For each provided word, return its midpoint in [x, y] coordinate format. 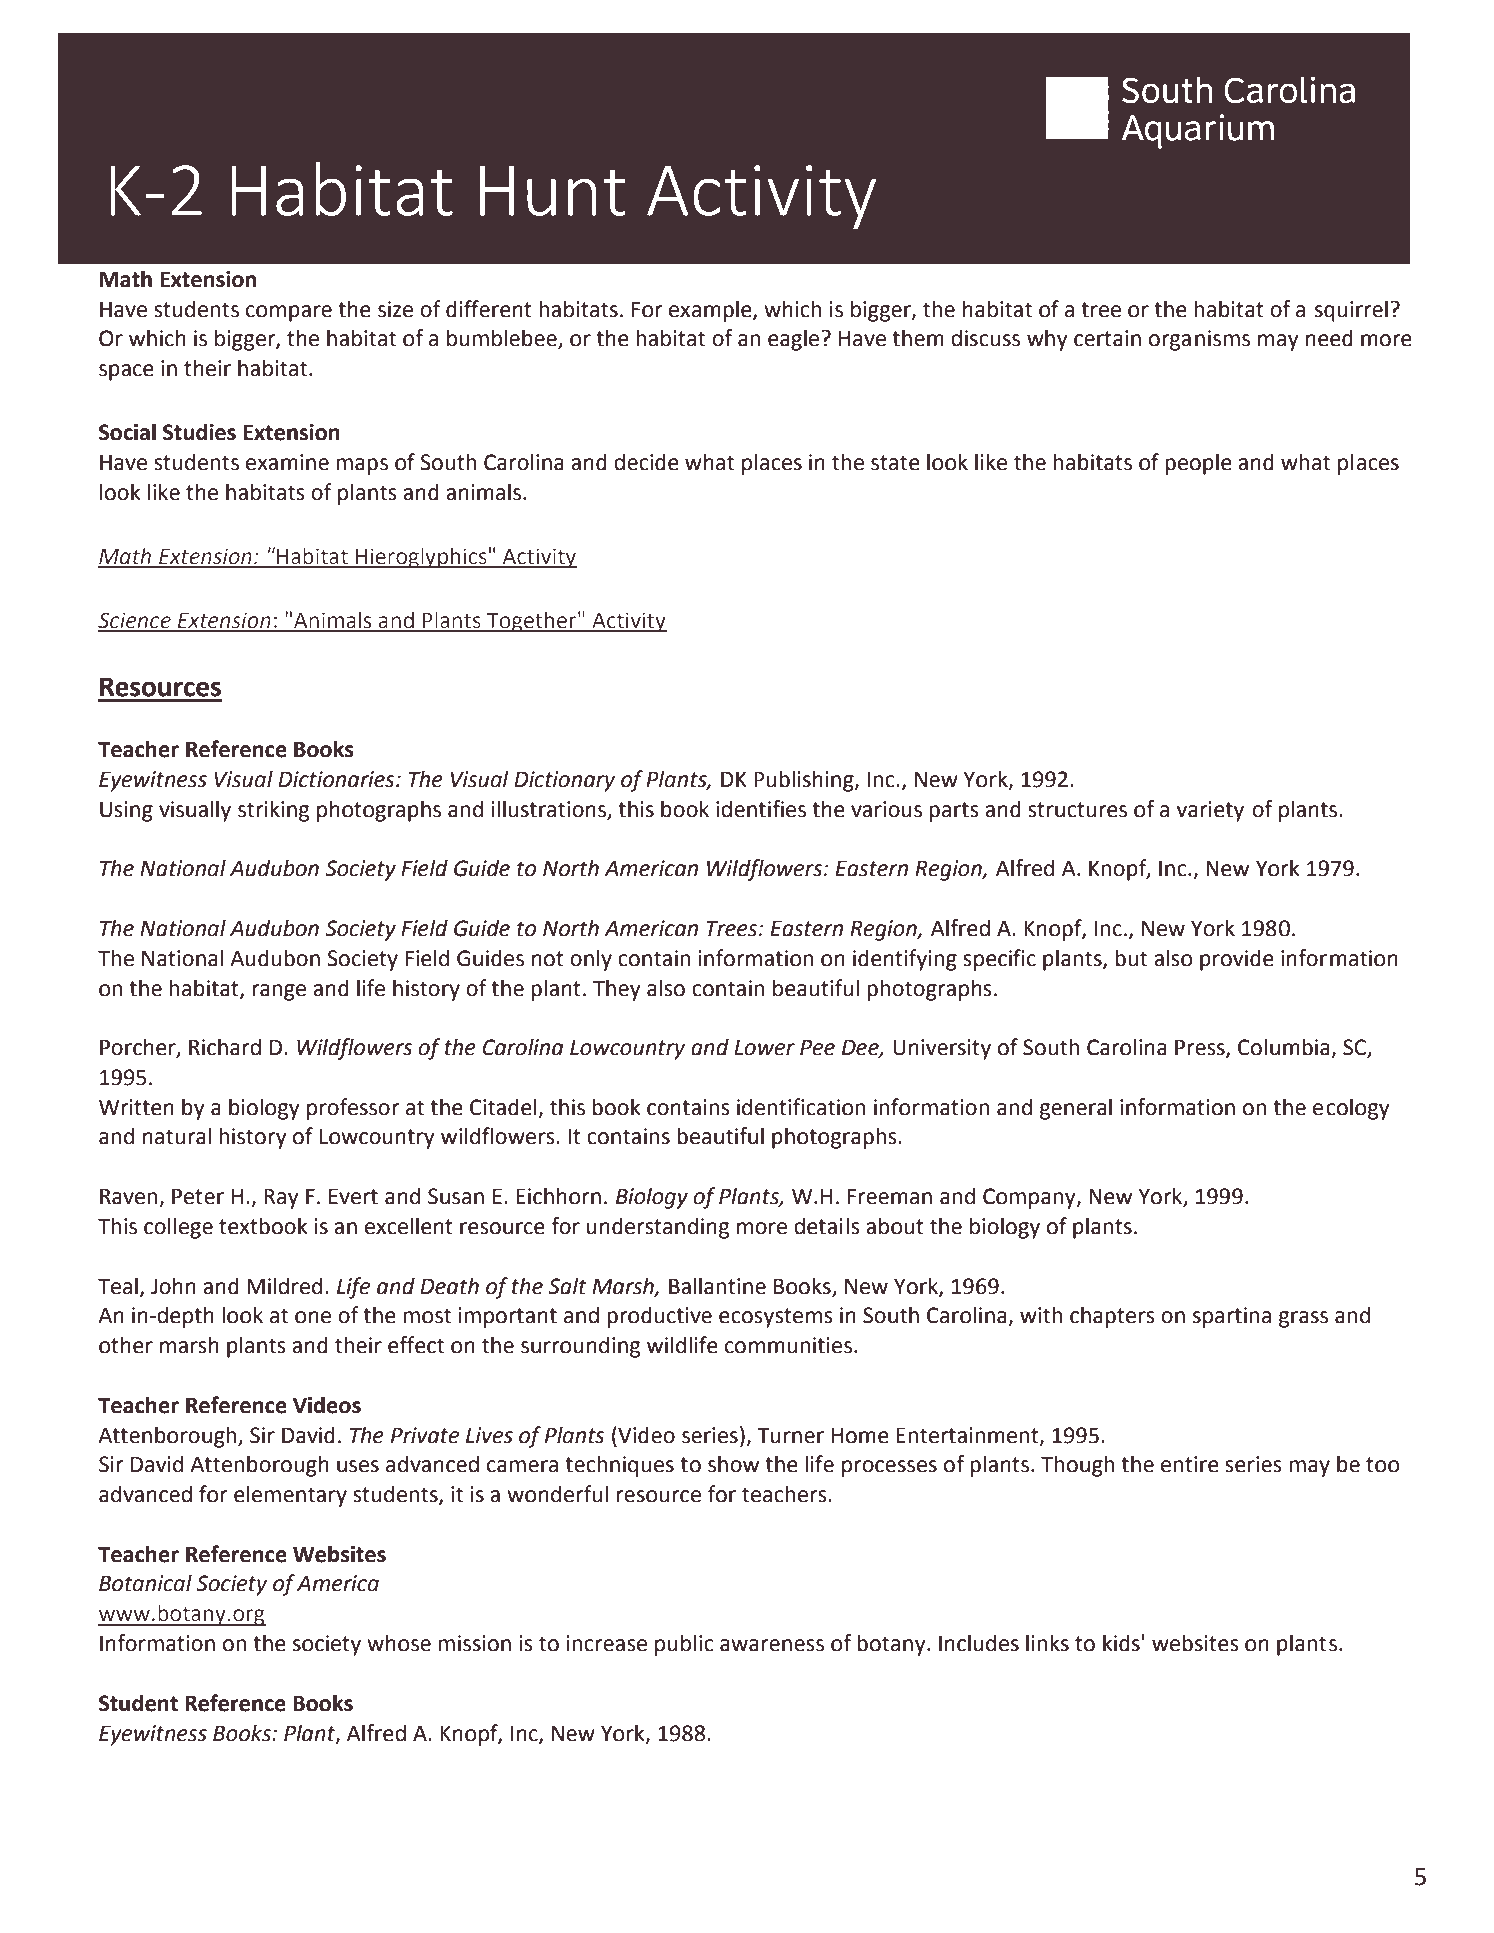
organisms [1199, 340]
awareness [772, 1645]
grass [1303, 1319]
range [279, 992]
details [827, 1226]
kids [1121, 1643]
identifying [905, 960]
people [1198, 464]
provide [1237, 960]
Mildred [284, 1286]
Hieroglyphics [421, 558]
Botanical [145, 1583]
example [711, 311]
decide [646, 462]
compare [289, 313]
